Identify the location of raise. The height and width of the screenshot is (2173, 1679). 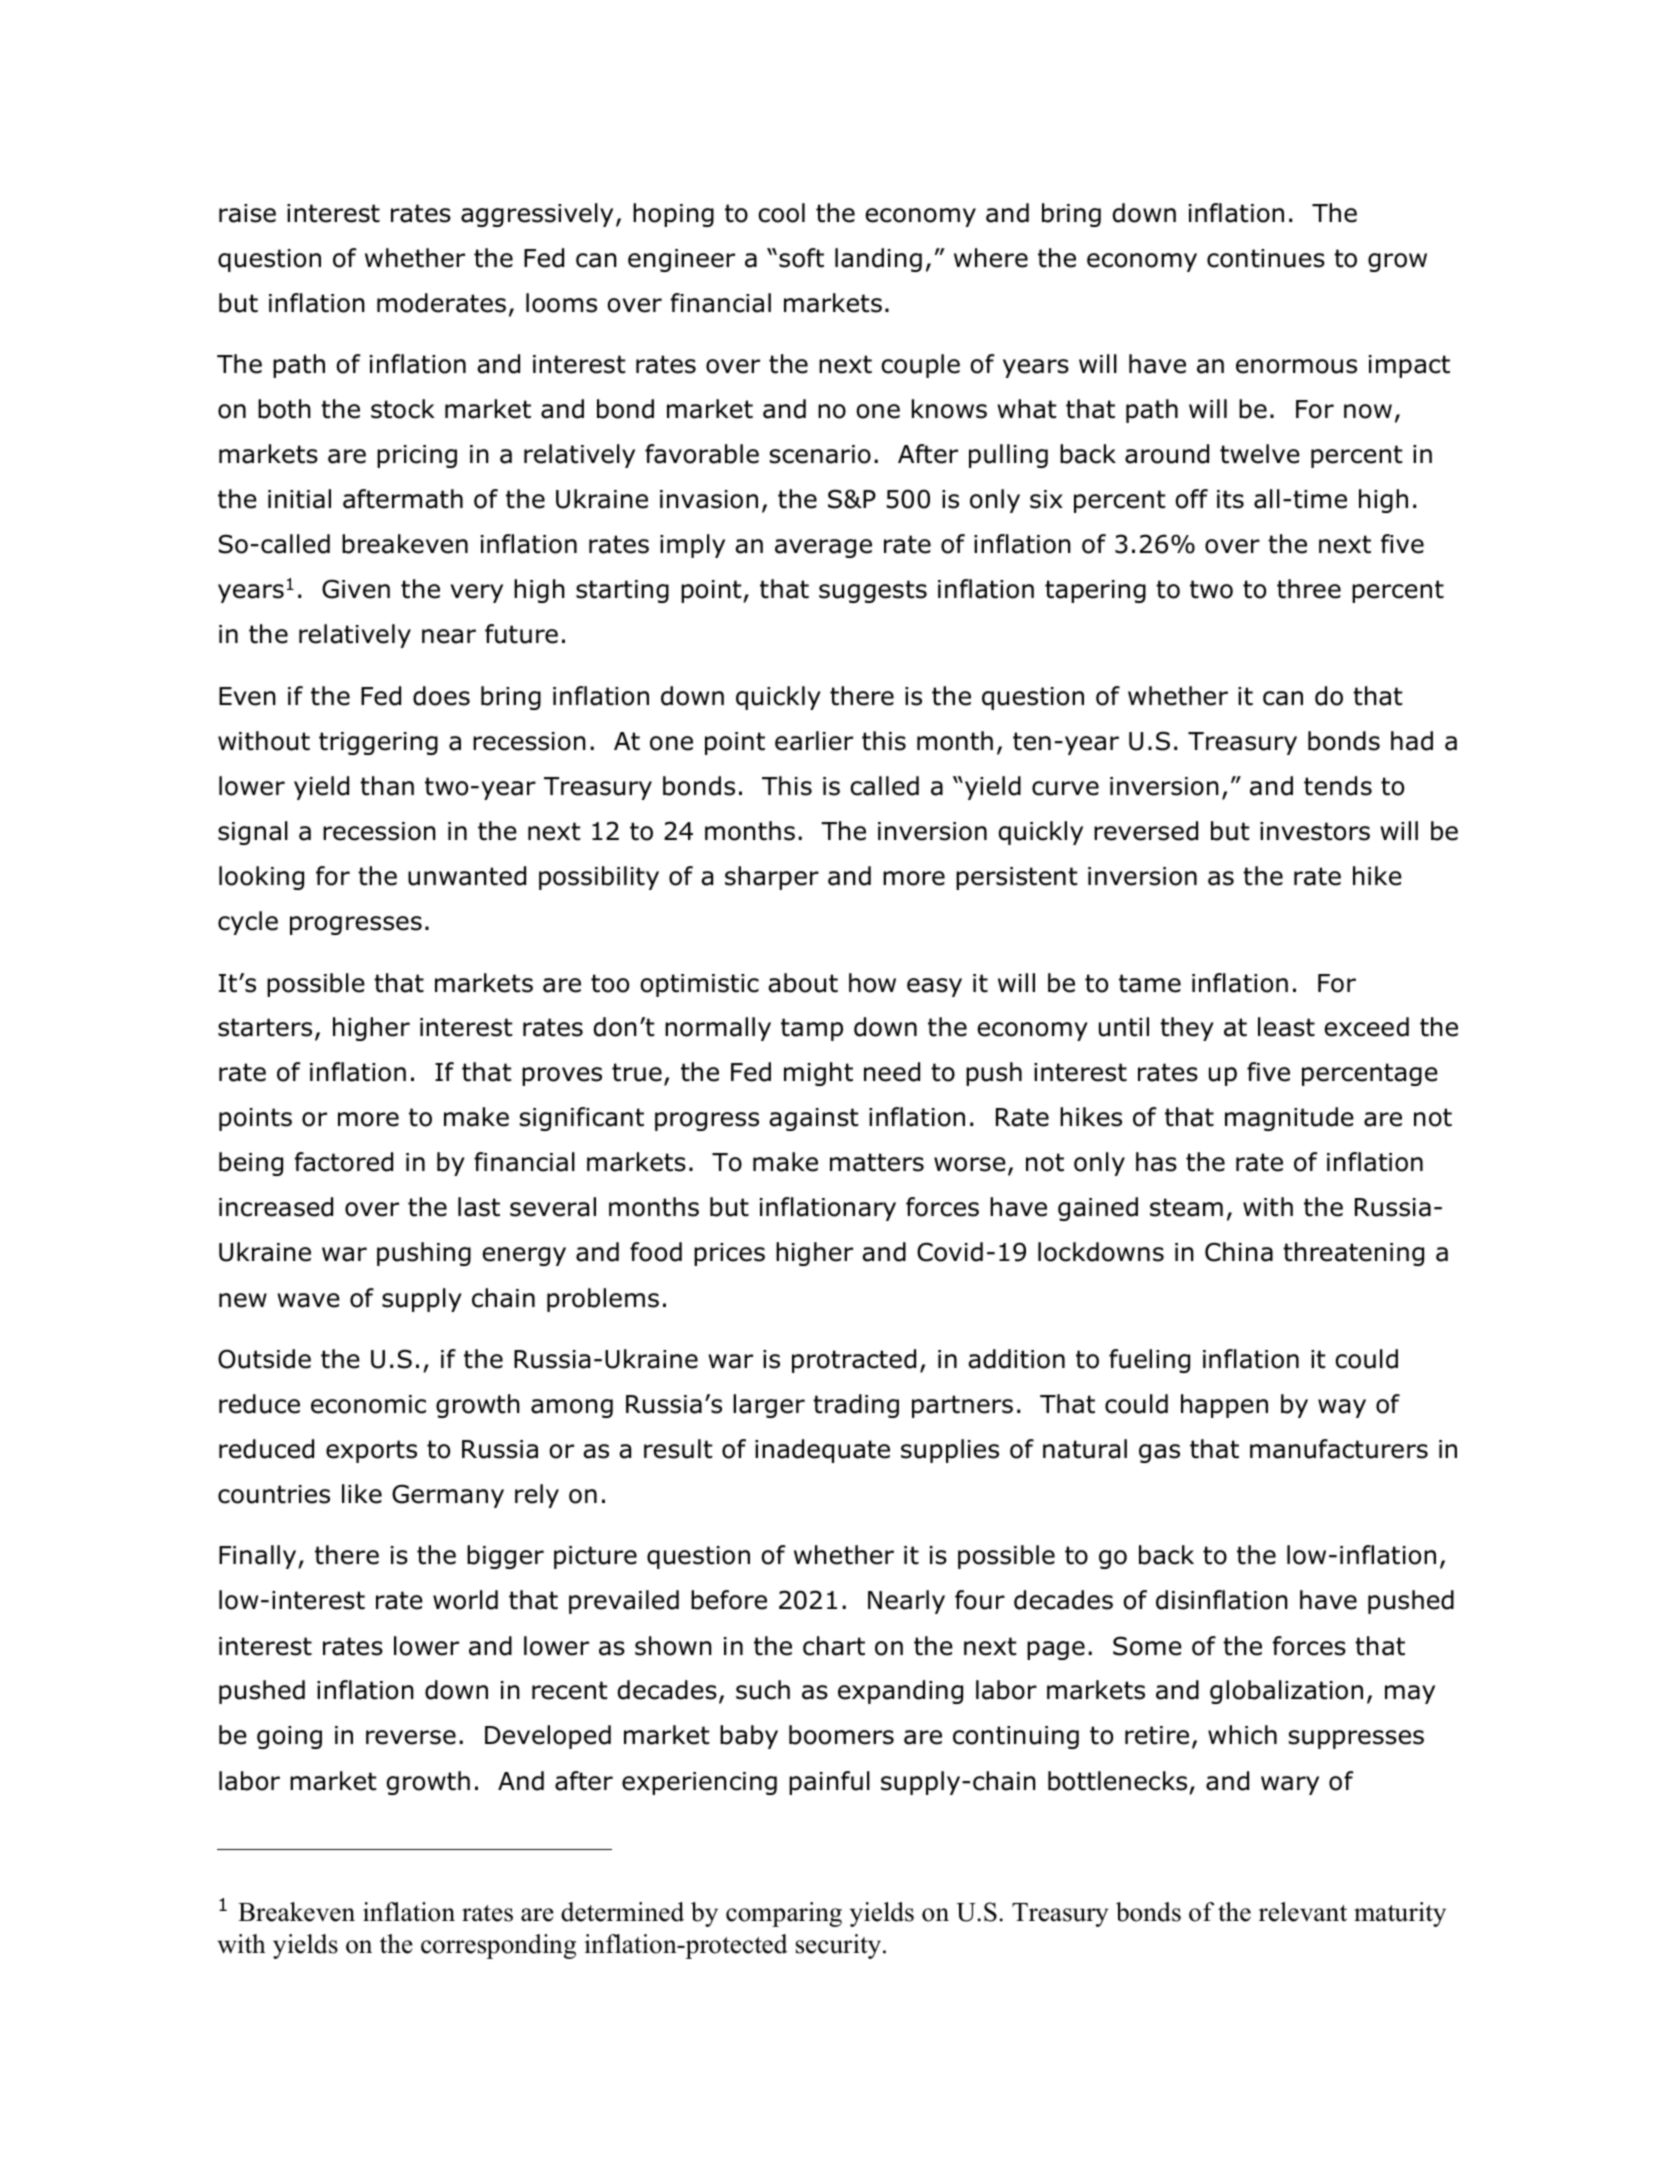
(247, 213).
